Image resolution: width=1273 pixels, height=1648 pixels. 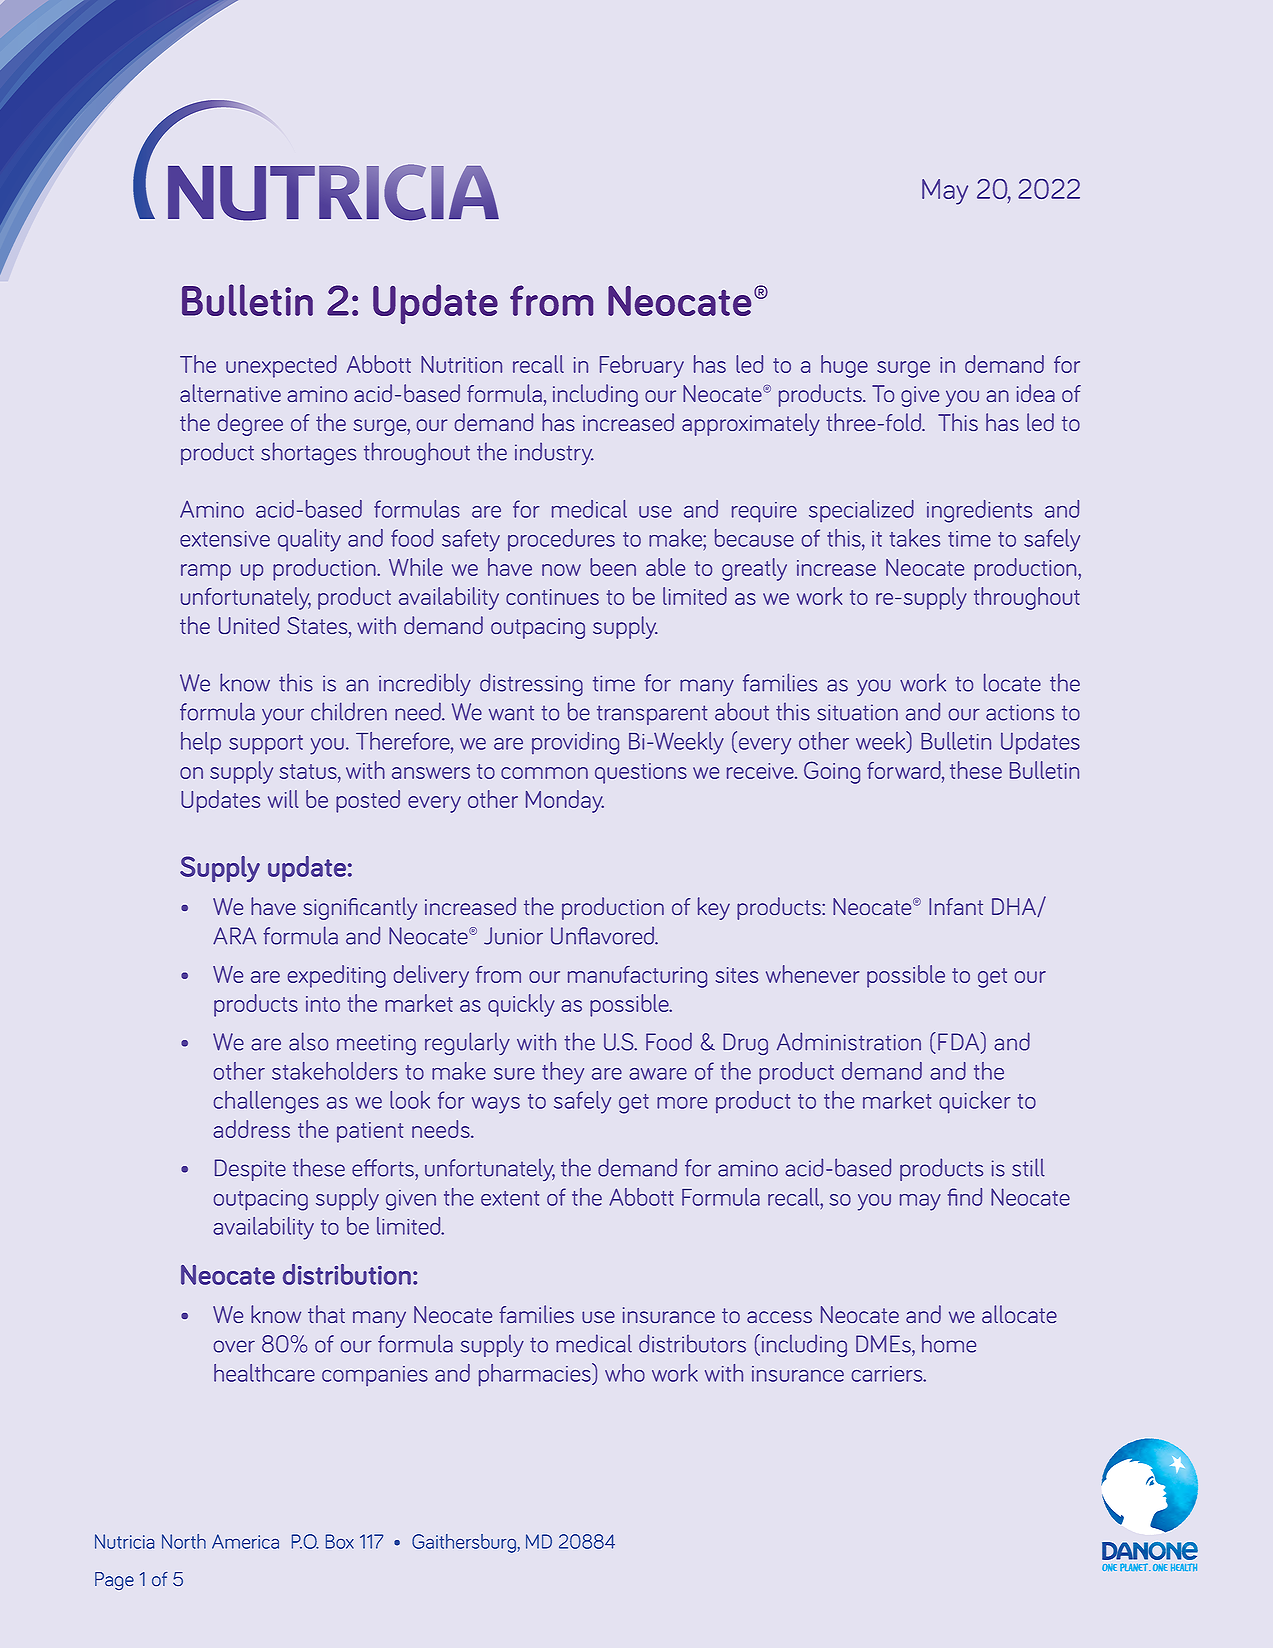 I want to click on alternative, so click(x=230, y=393).
